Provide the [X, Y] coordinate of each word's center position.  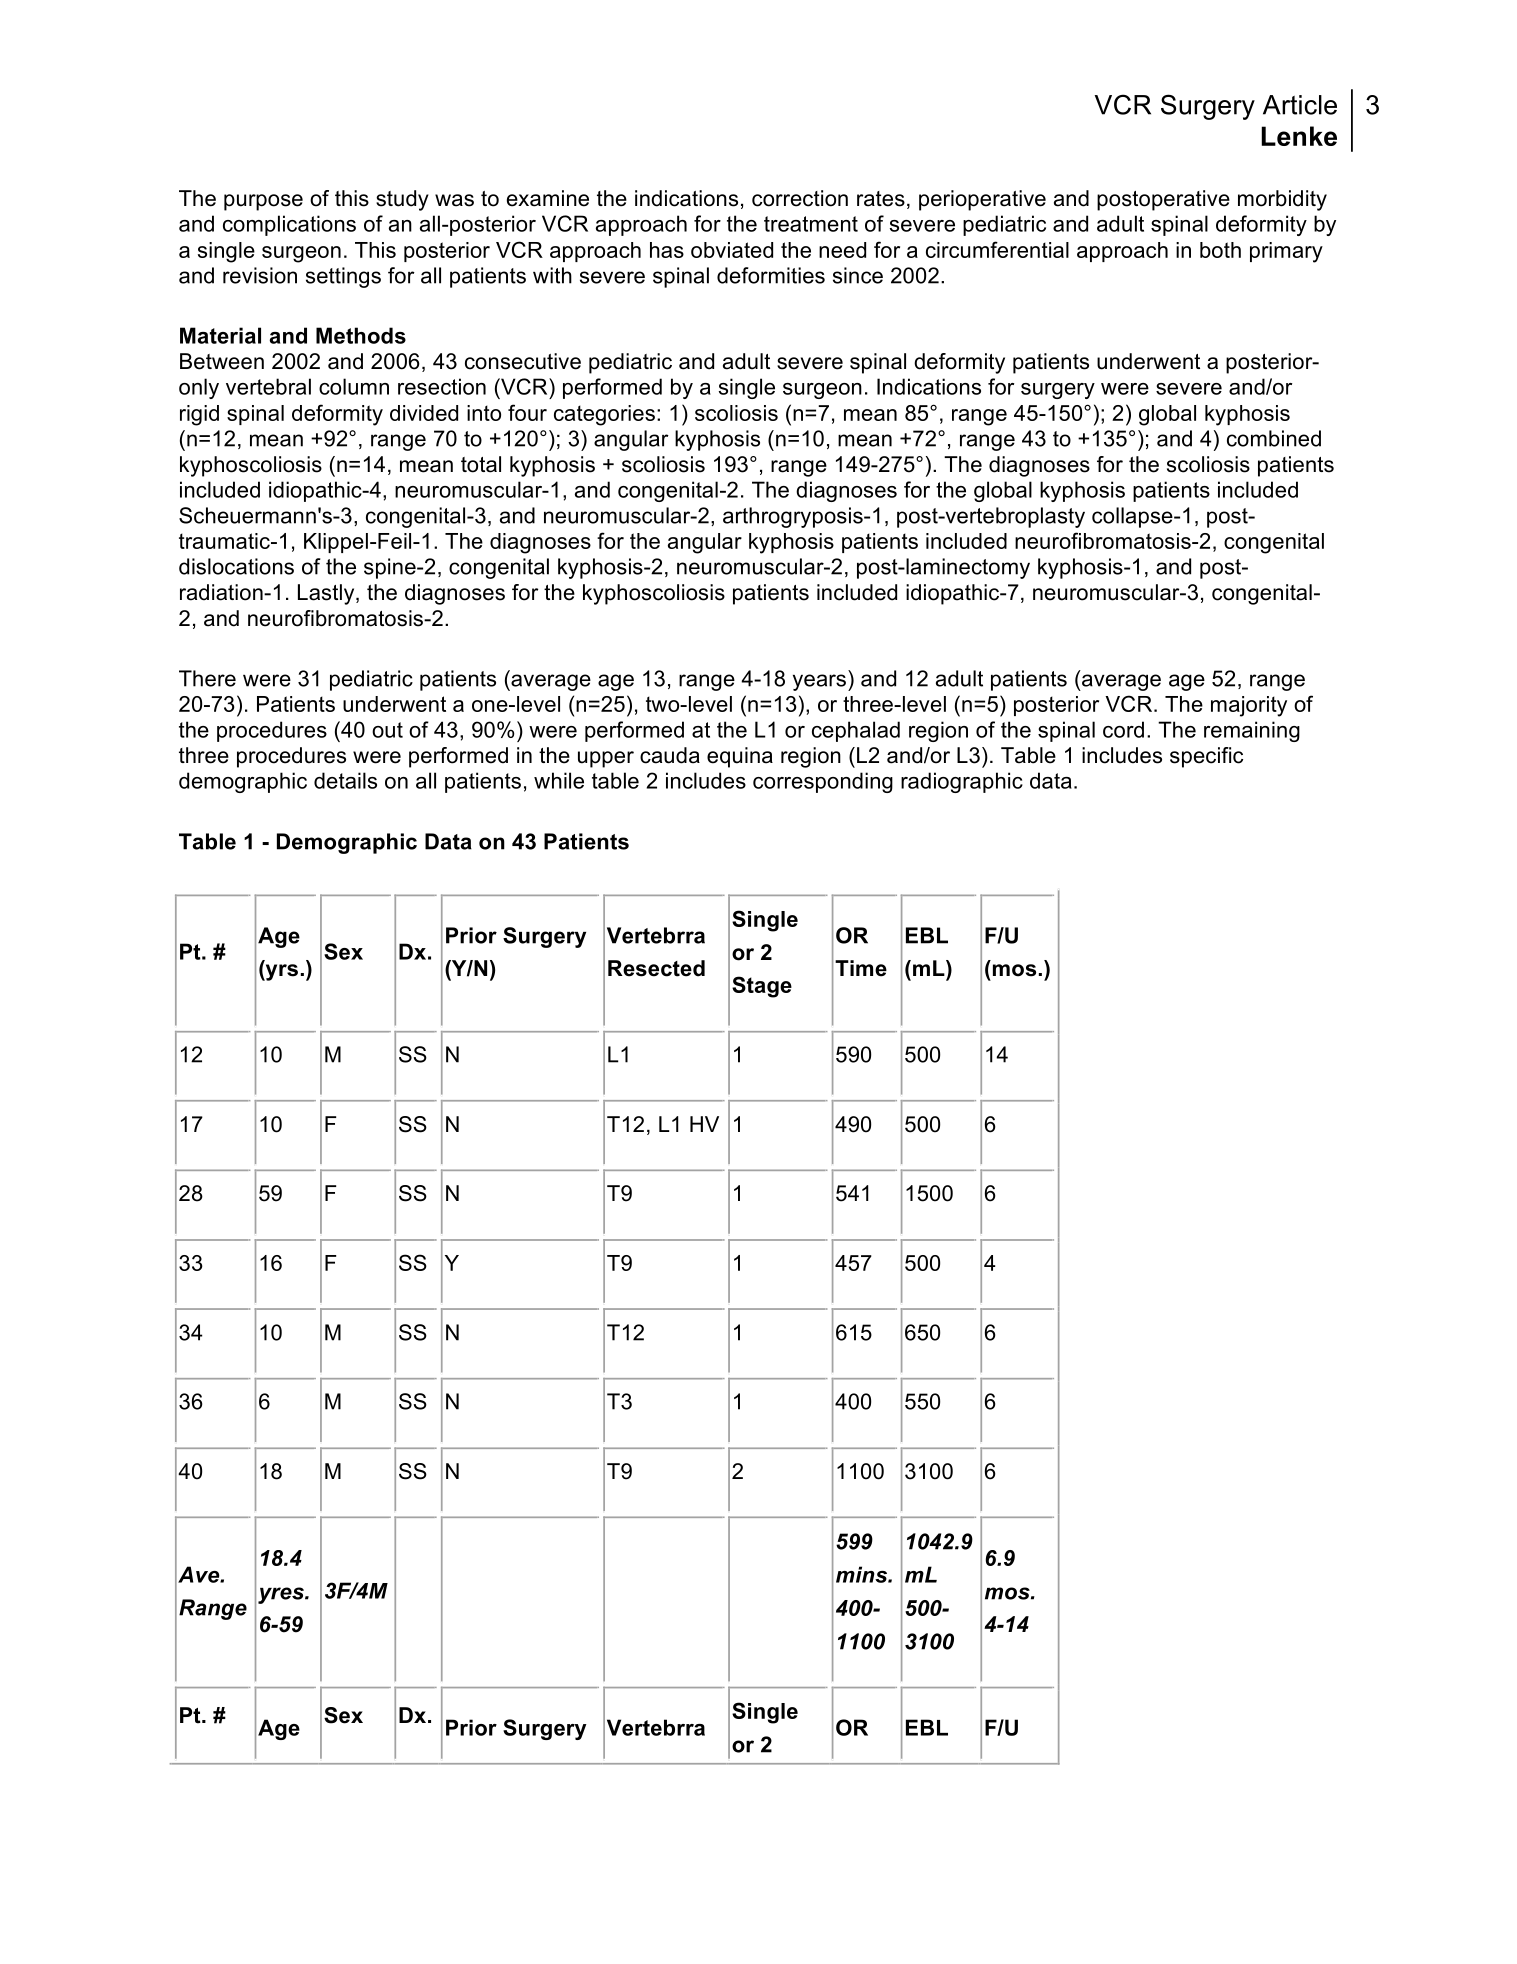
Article [1300, 105]
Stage [762, 987]
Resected [656, 968]
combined [1274, 438]
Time [861, 968]
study [402, 200]
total [481, 464]
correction [800, 198]
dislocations [236, 566]
